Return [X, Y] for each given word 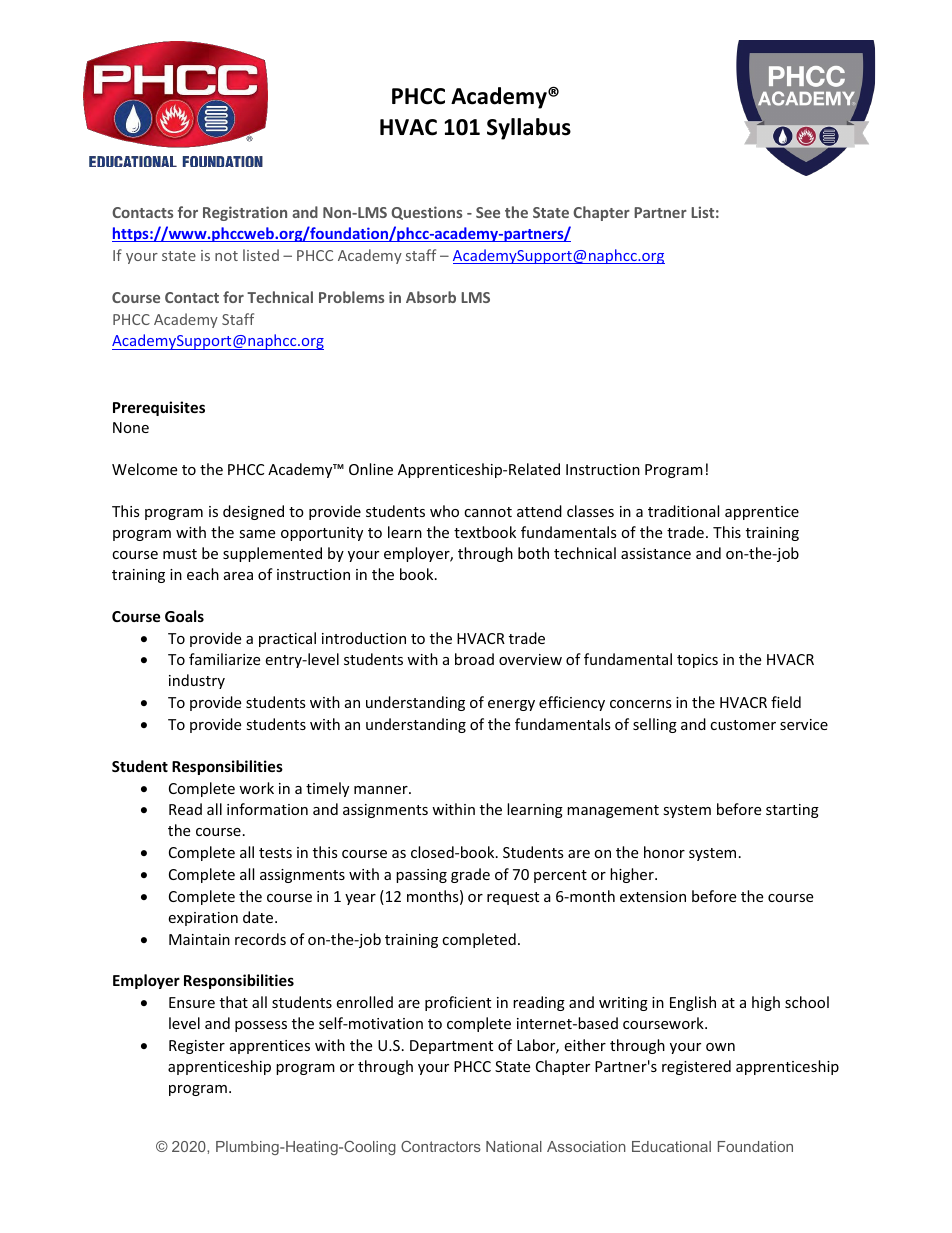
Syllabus [529, 129]
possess [261, 1026]
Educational [671, 1146]
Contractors [441, 1146]
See [488, 212]
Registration [245, 213]
